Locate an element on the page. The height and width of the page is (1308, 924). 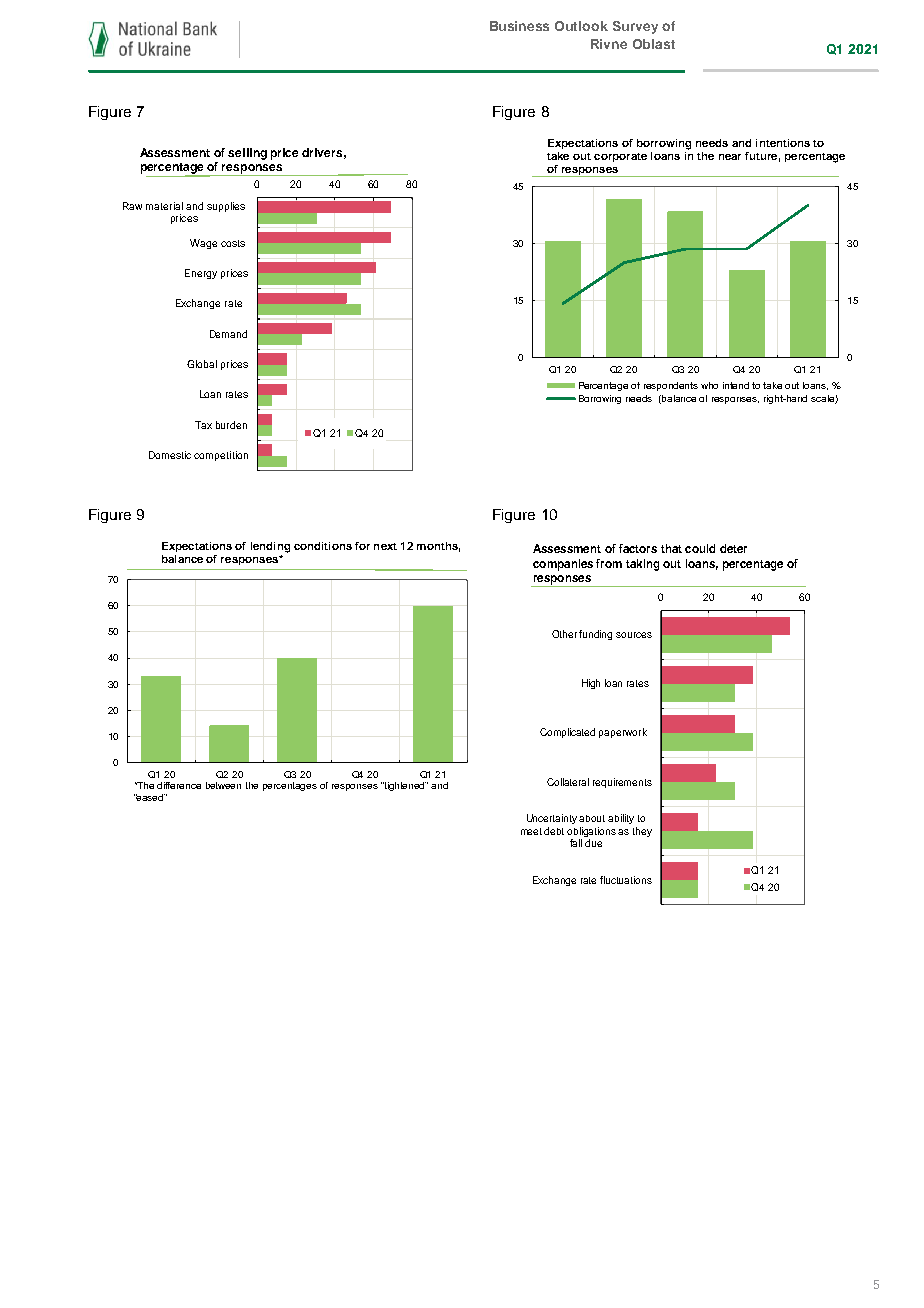
Oblast is located at coordinates (654, 44).
